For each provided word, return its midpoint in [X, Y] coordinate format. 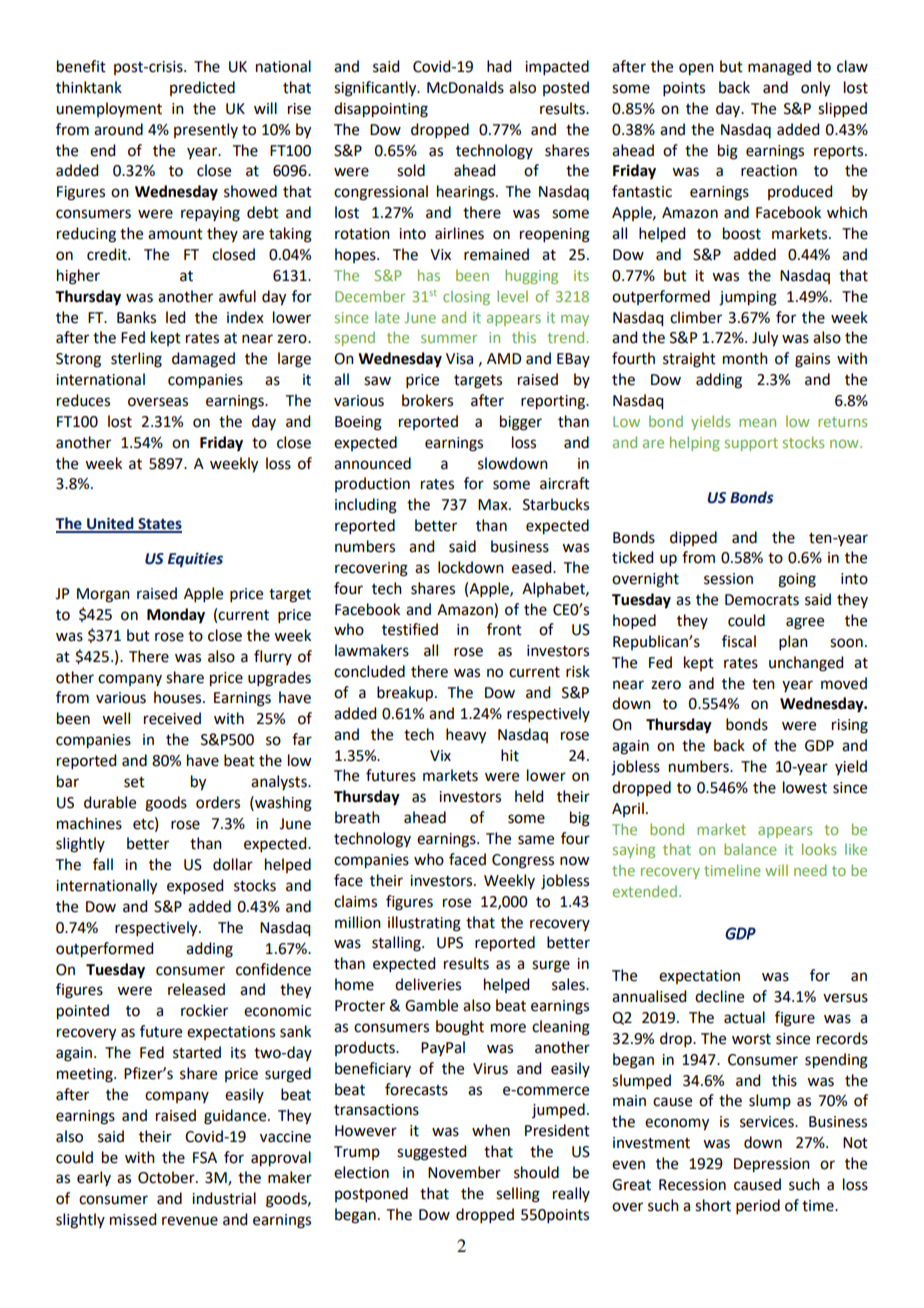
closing [466, 297]
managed [779, 68]
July [765, 339]
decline [719, 996]
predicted [202, 88]
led [175, 317]
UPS [450, 943]
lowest [805, 787]
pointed [83, 1012]
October [167, 1177]
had [499, 66]
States [159, 525]
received [172, 718]
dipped [693, 538]
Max [494, 505]
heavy [466, 736]
